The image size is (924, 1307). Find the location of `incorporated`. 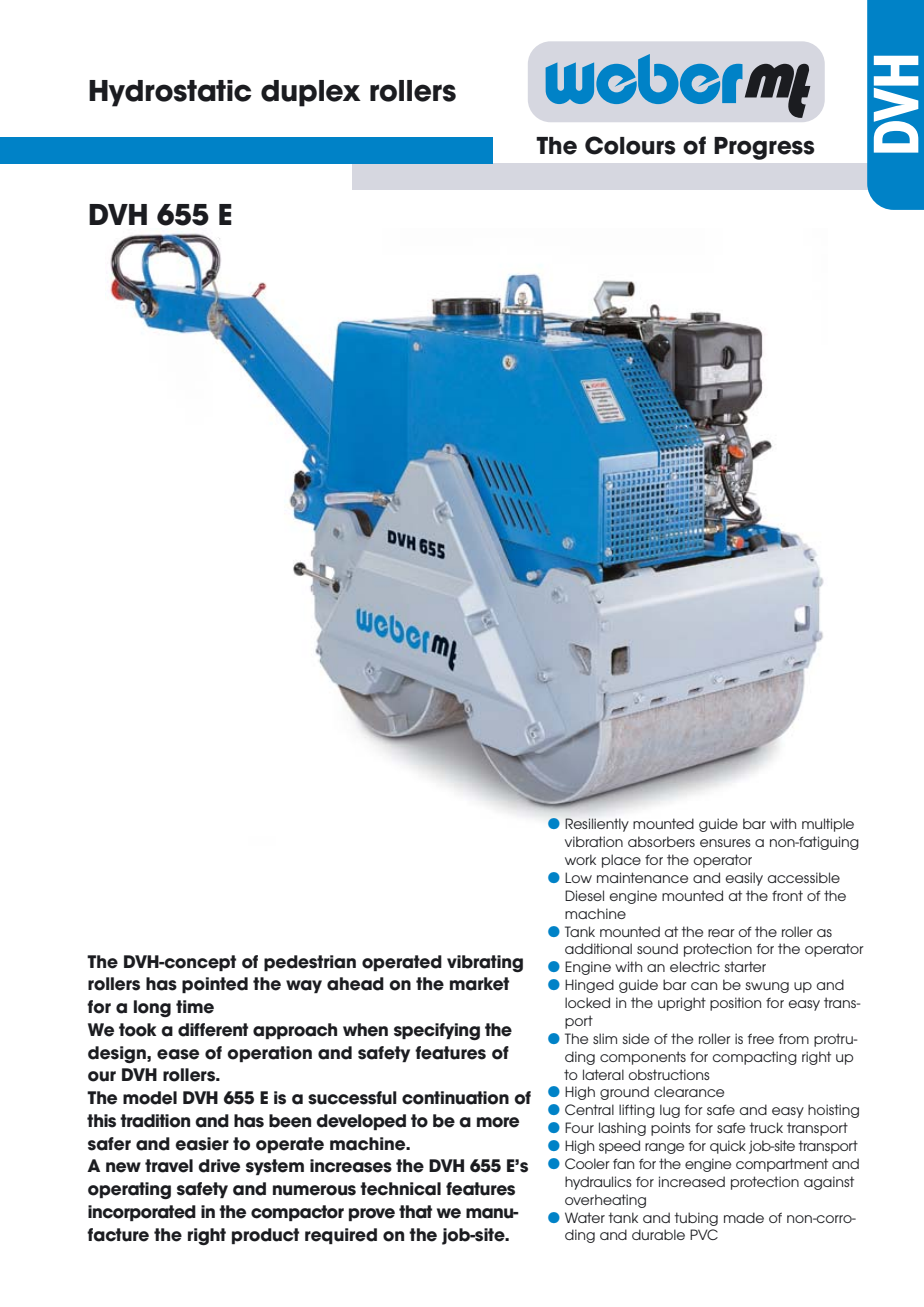

incorporated is located at coordinates (142, 1213).
